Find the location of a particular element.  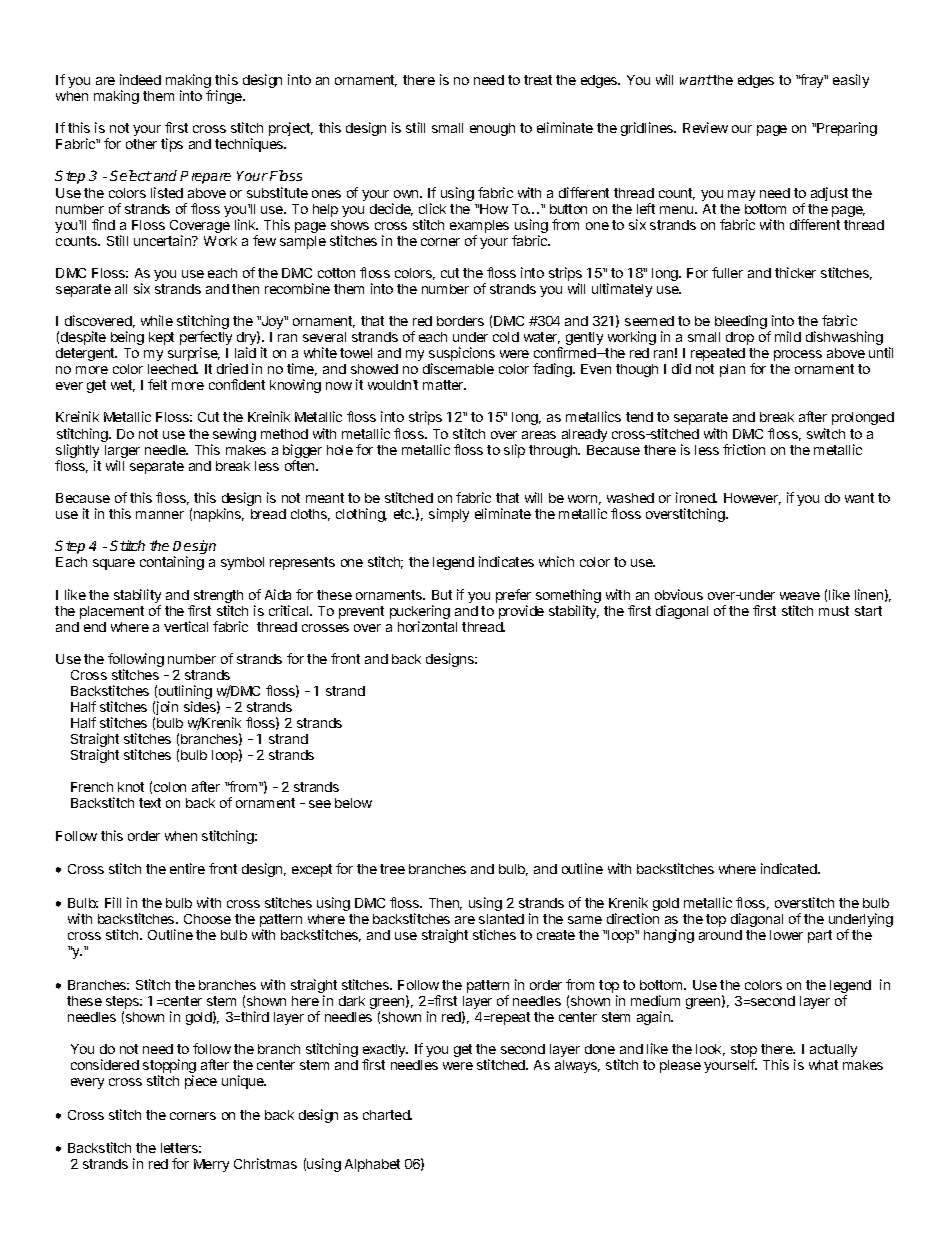

charted is located at coordinates (387, 1115).
